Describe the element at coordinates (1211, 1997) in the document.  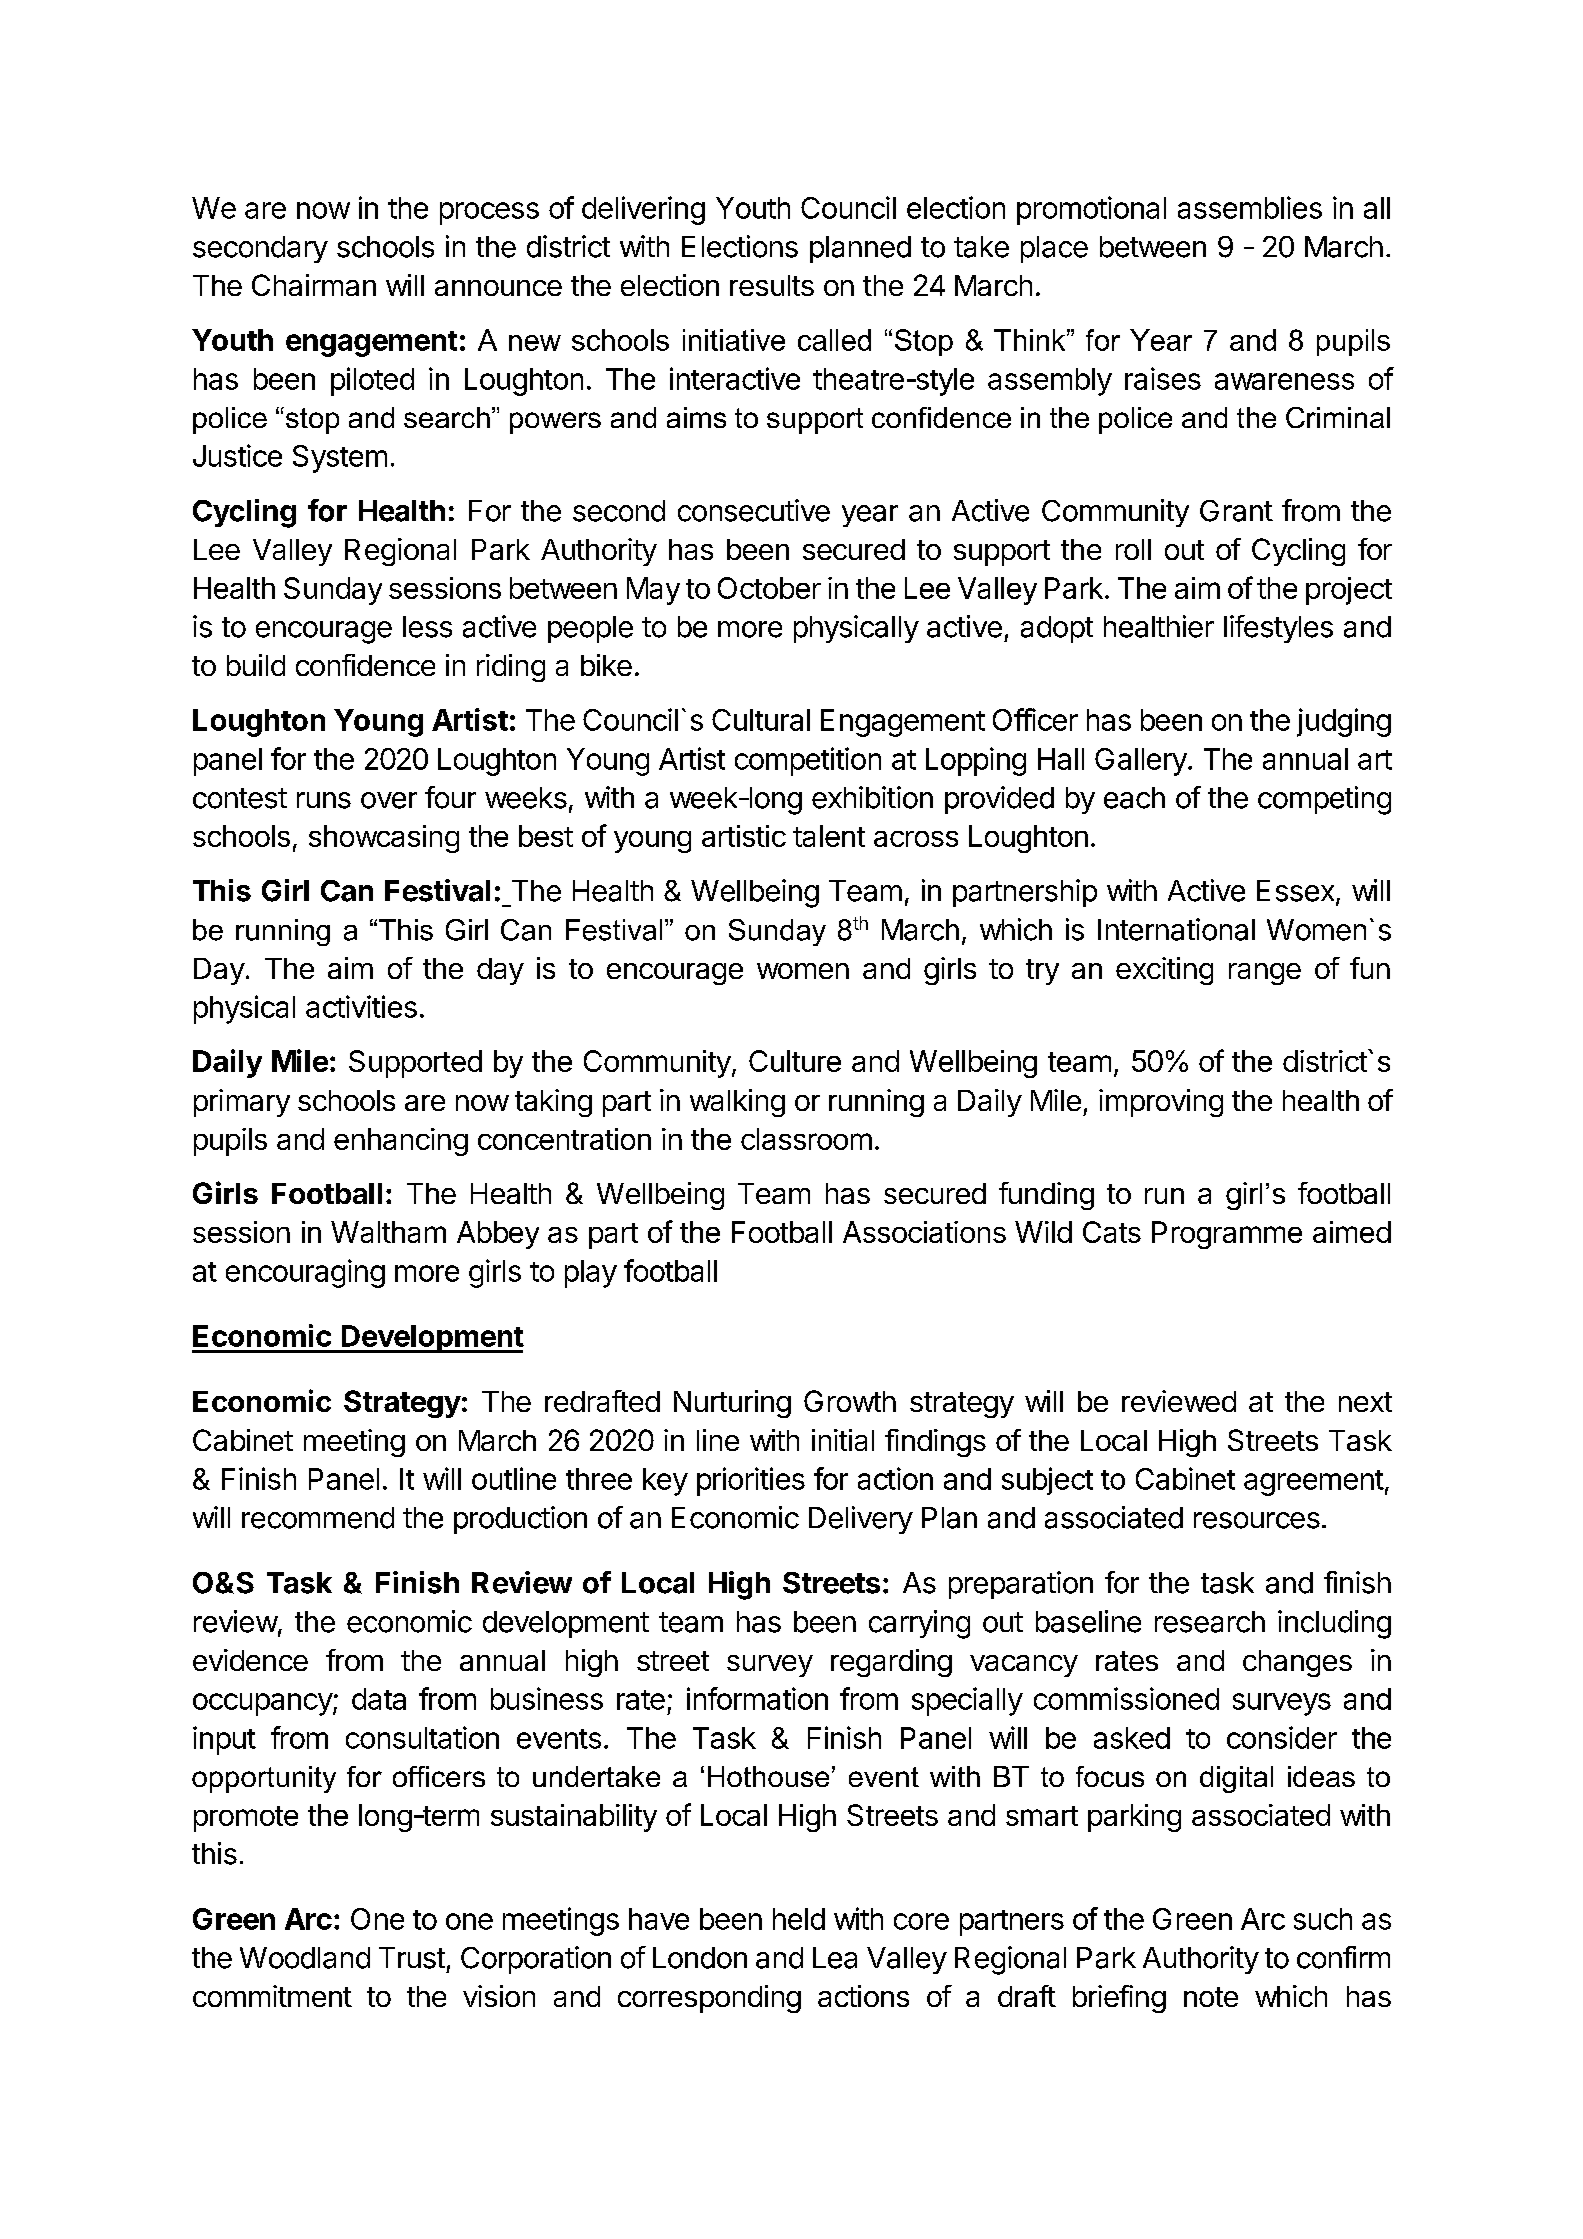
I see `note` at that location.
